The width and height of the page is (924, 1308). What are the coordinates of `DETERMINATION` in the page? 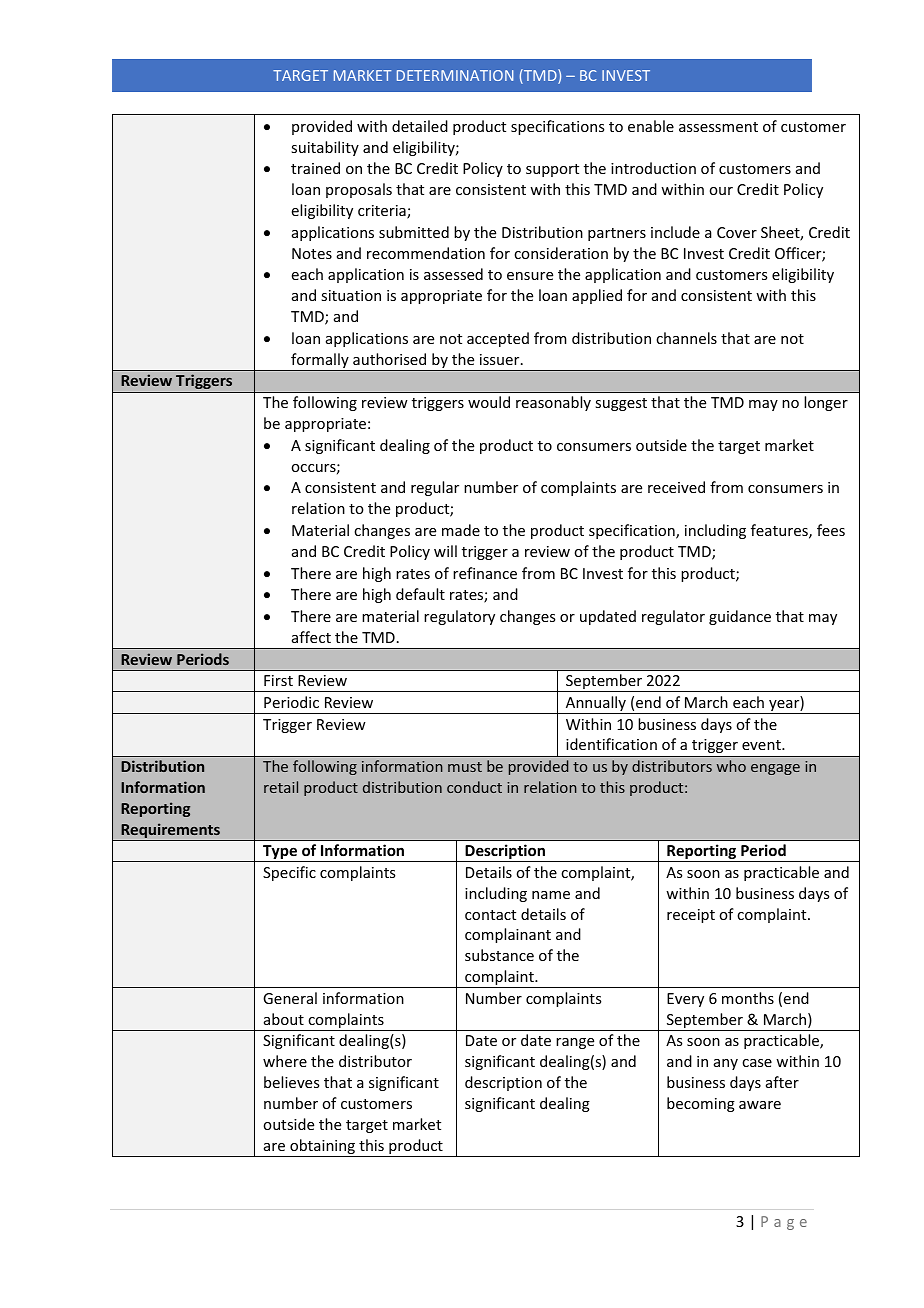 It's located at (455, 75).
